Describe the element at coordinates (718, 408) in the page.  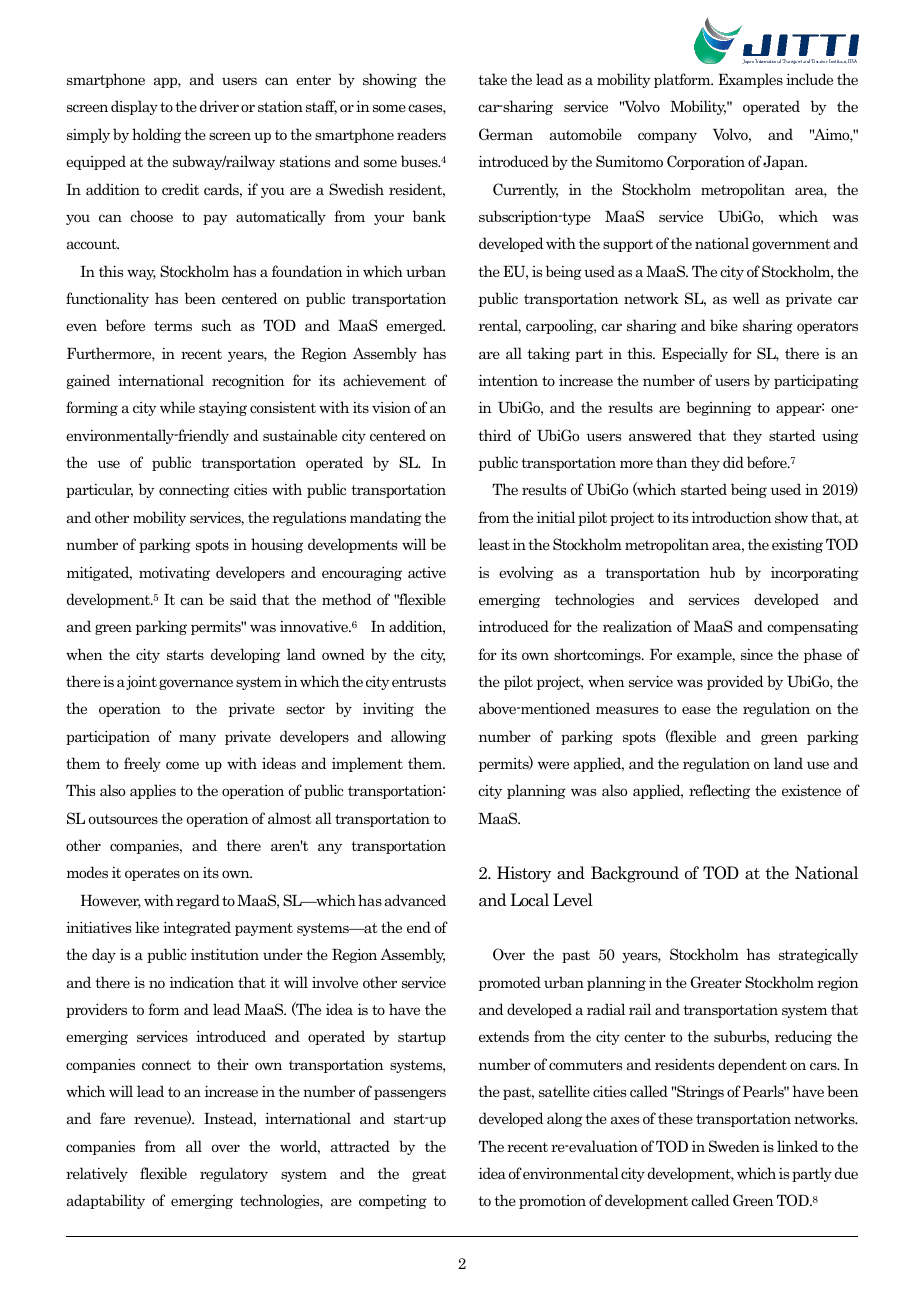
I see `beginning` at that location.
